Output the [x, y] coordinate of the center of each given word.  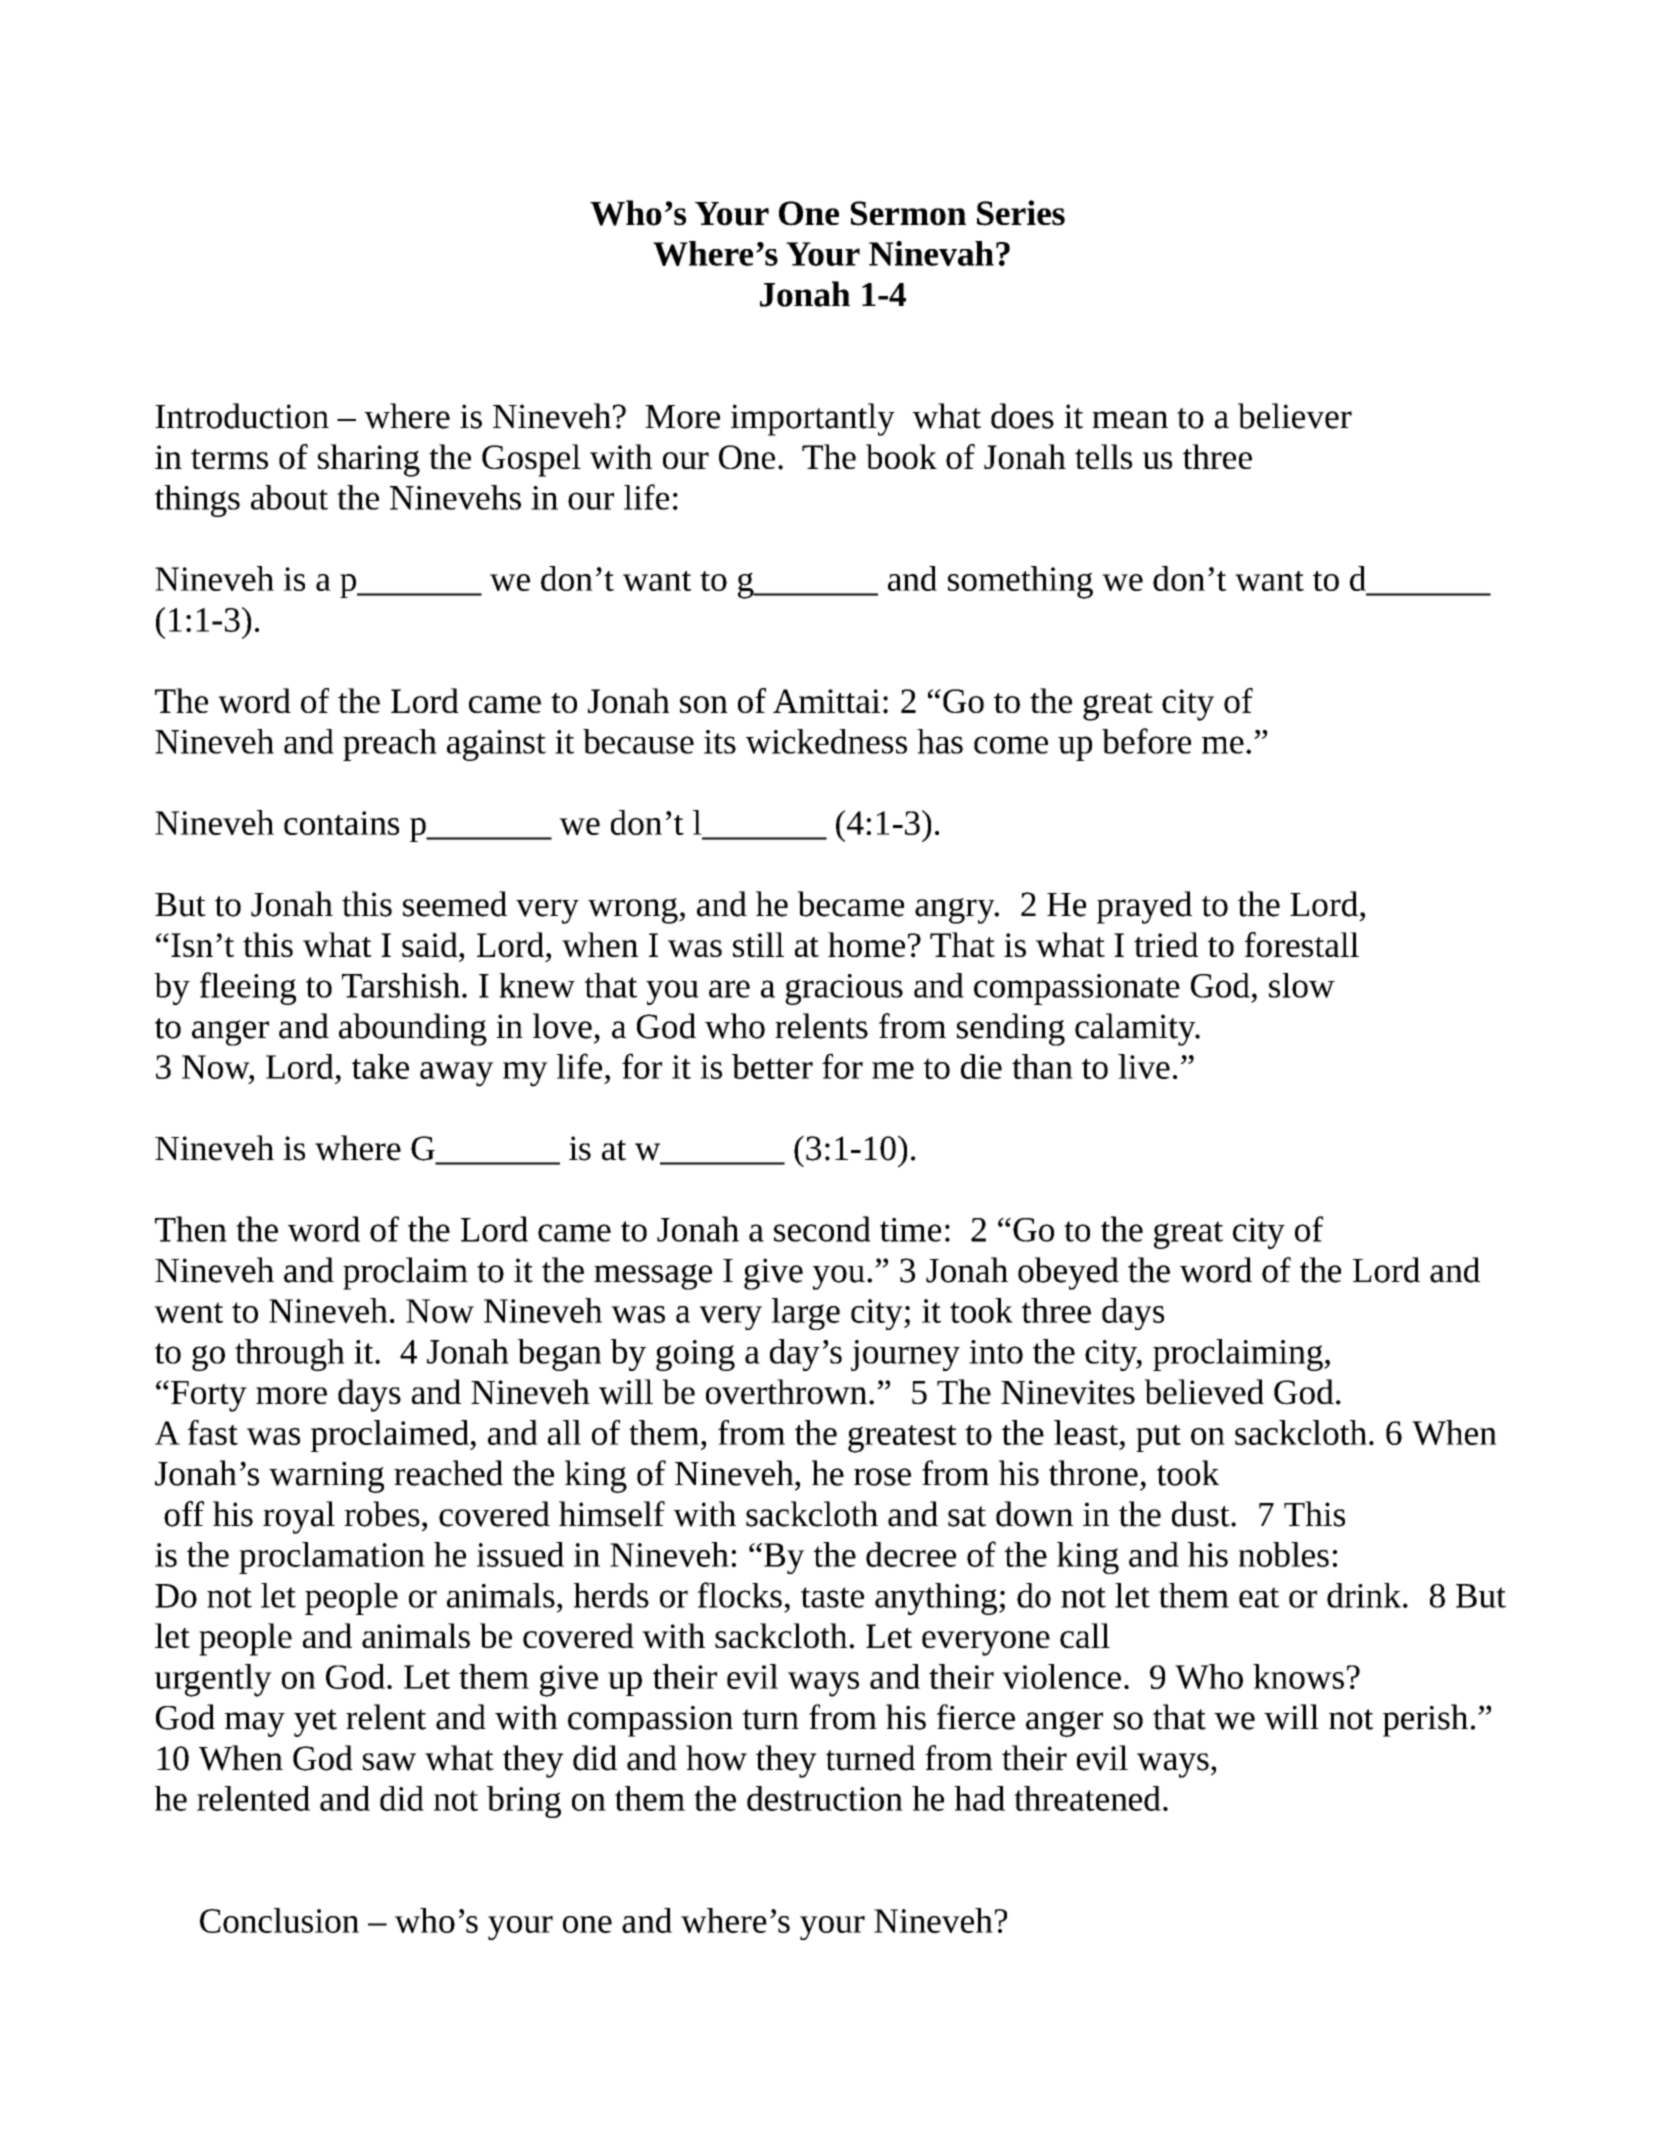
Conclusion [279, 1920]
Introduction [242, 416]
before [1146, 741]
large [806, 1314]
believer [1295, 416]
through [289, 1355]
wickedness [826, 741]
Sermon [908, 213]
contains [341, 823]
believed [1204, 1392]
